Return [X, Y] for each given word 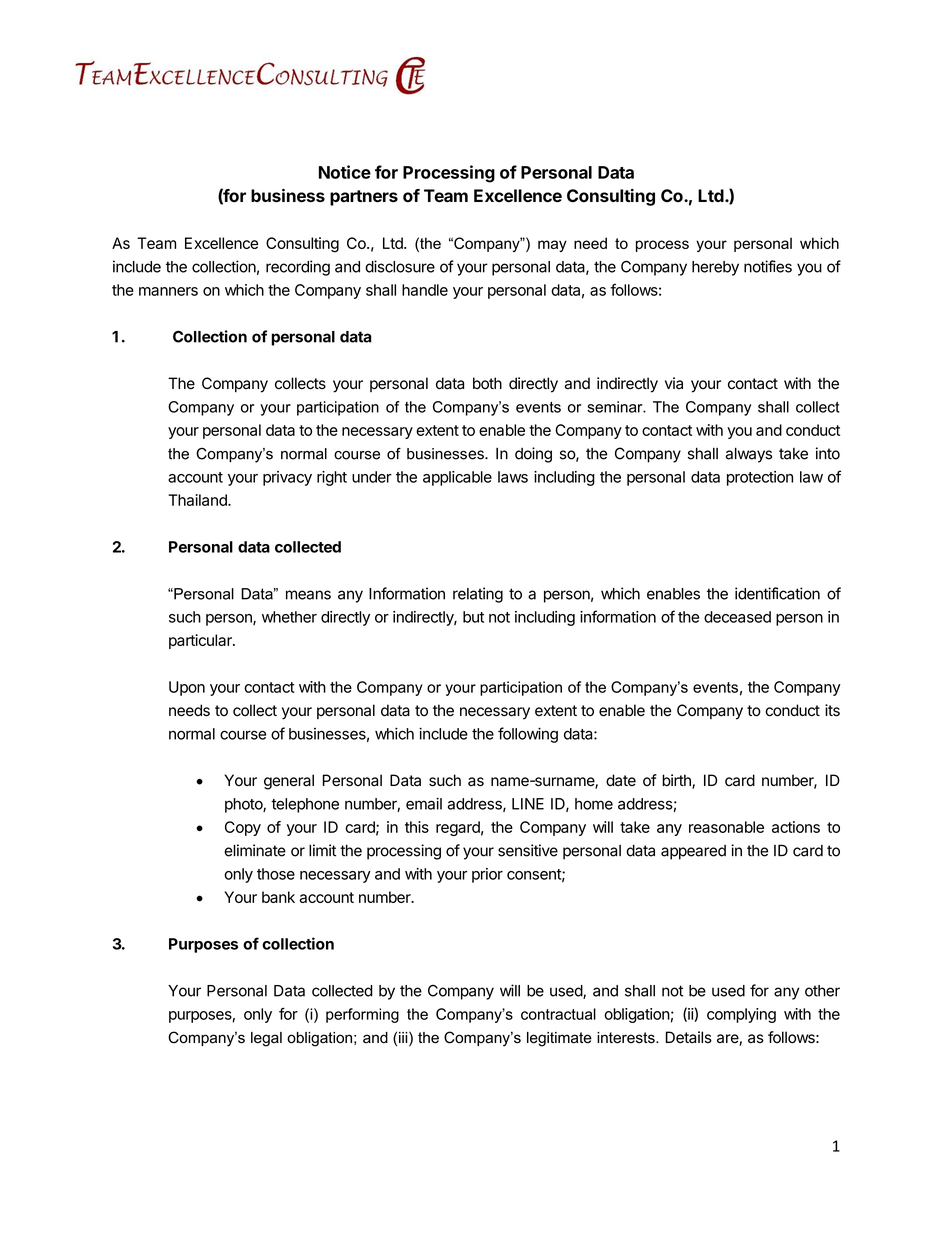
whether [289, 617]
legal [266, 1039]
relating [478, 595]
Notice [345, 172]
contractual [558, 1014]
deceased [737, 617]
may [552, 246]
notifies [768, 266]
